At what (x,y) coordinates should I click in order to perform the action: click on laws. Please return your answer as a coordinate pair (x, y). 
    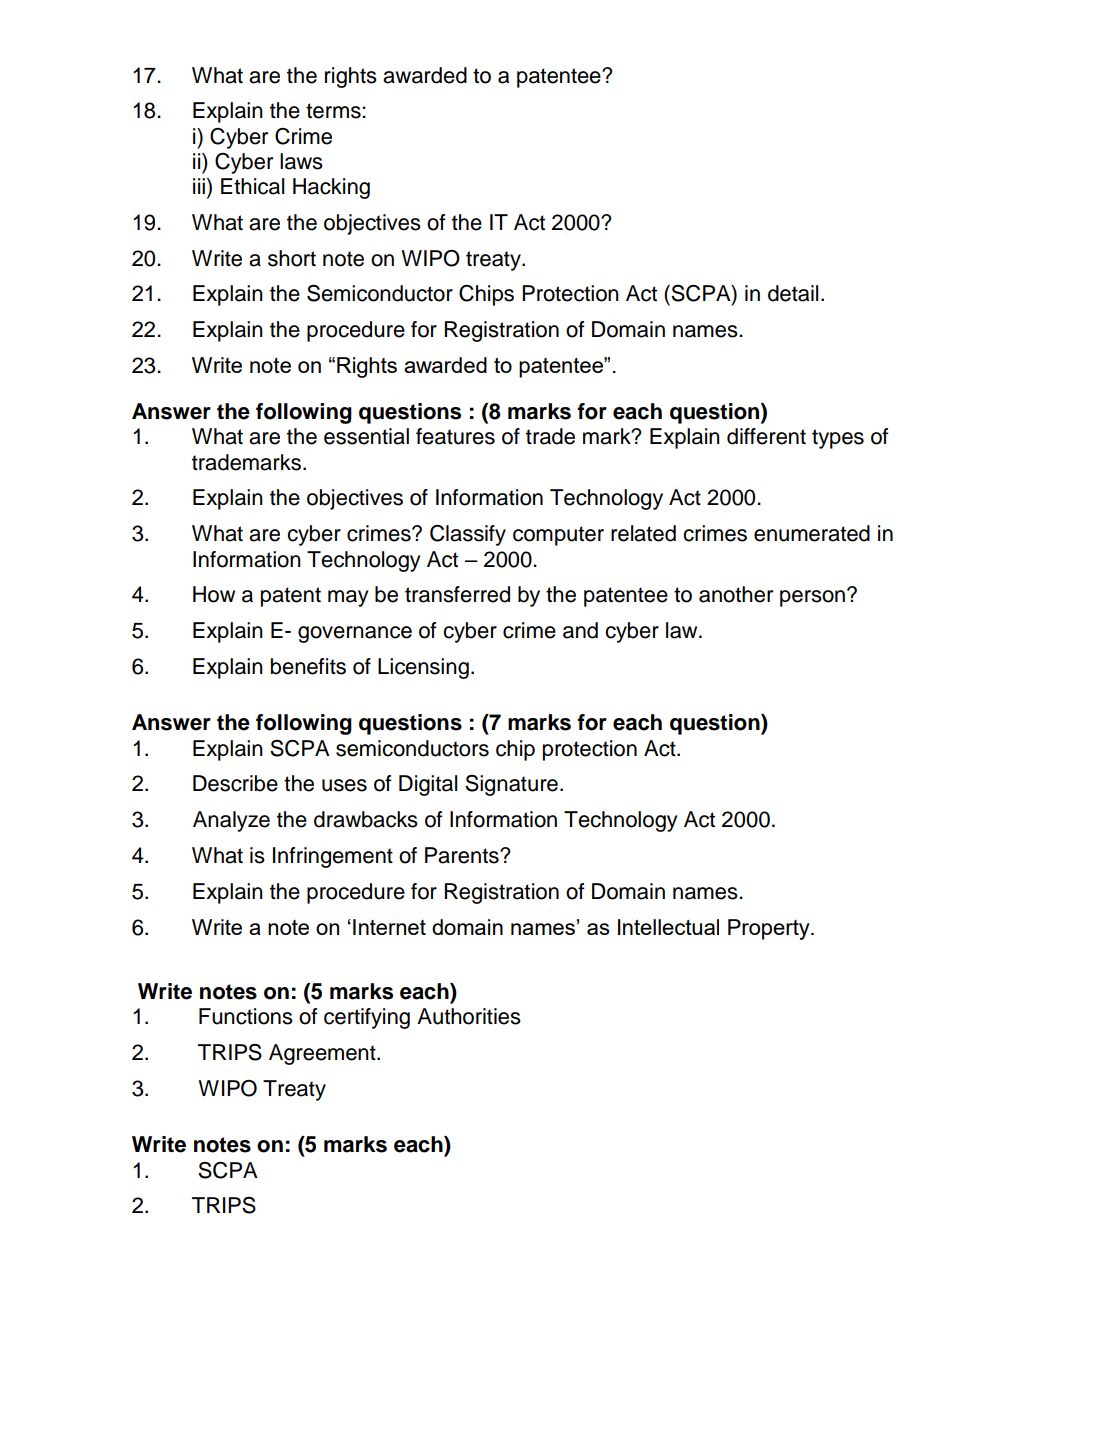
    Looking at the image, I should click on (301, 161).
